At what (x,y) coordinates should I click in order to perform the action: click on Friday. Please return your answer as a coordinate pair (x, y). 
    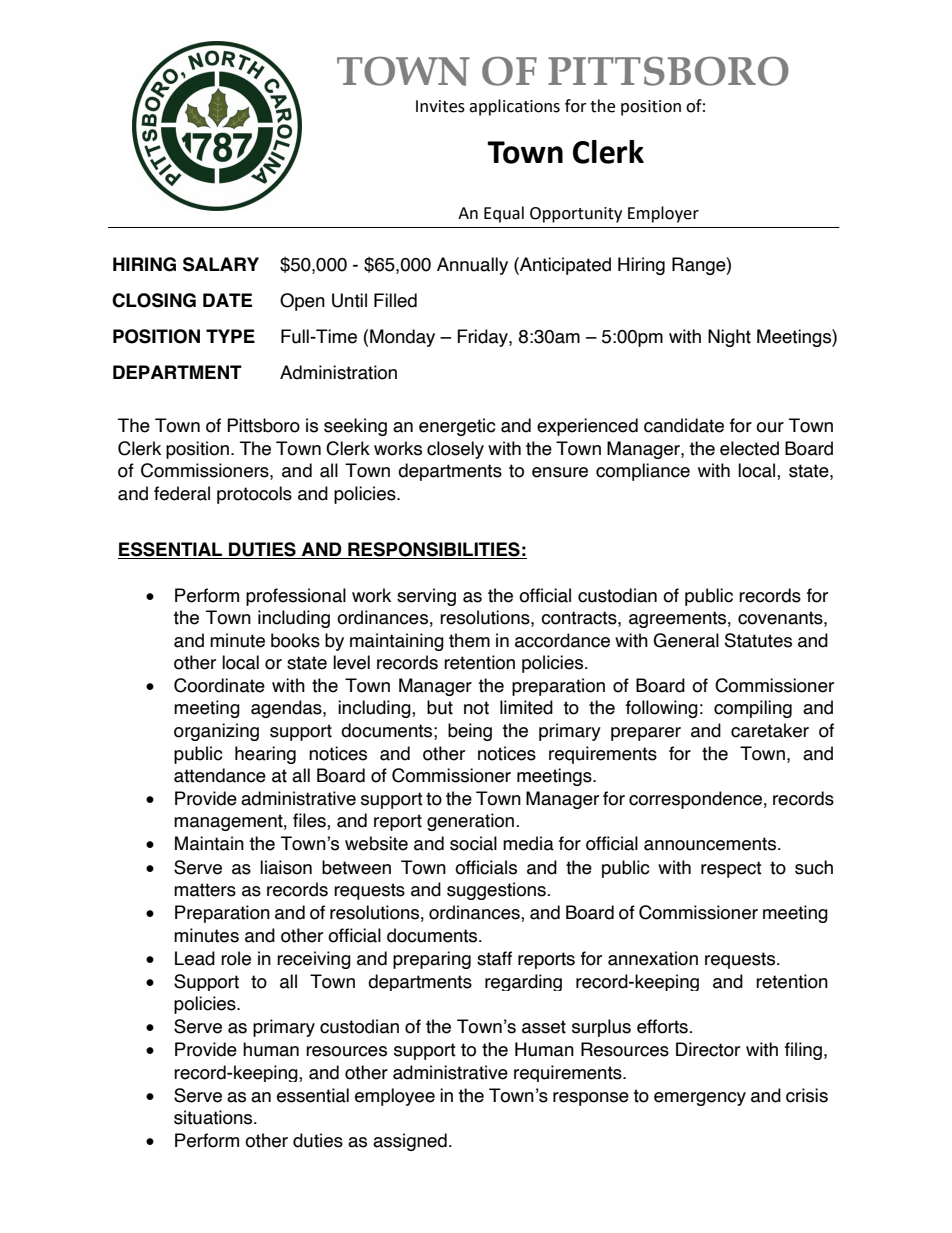
    Looking at the image, I should click on (483, 338).
